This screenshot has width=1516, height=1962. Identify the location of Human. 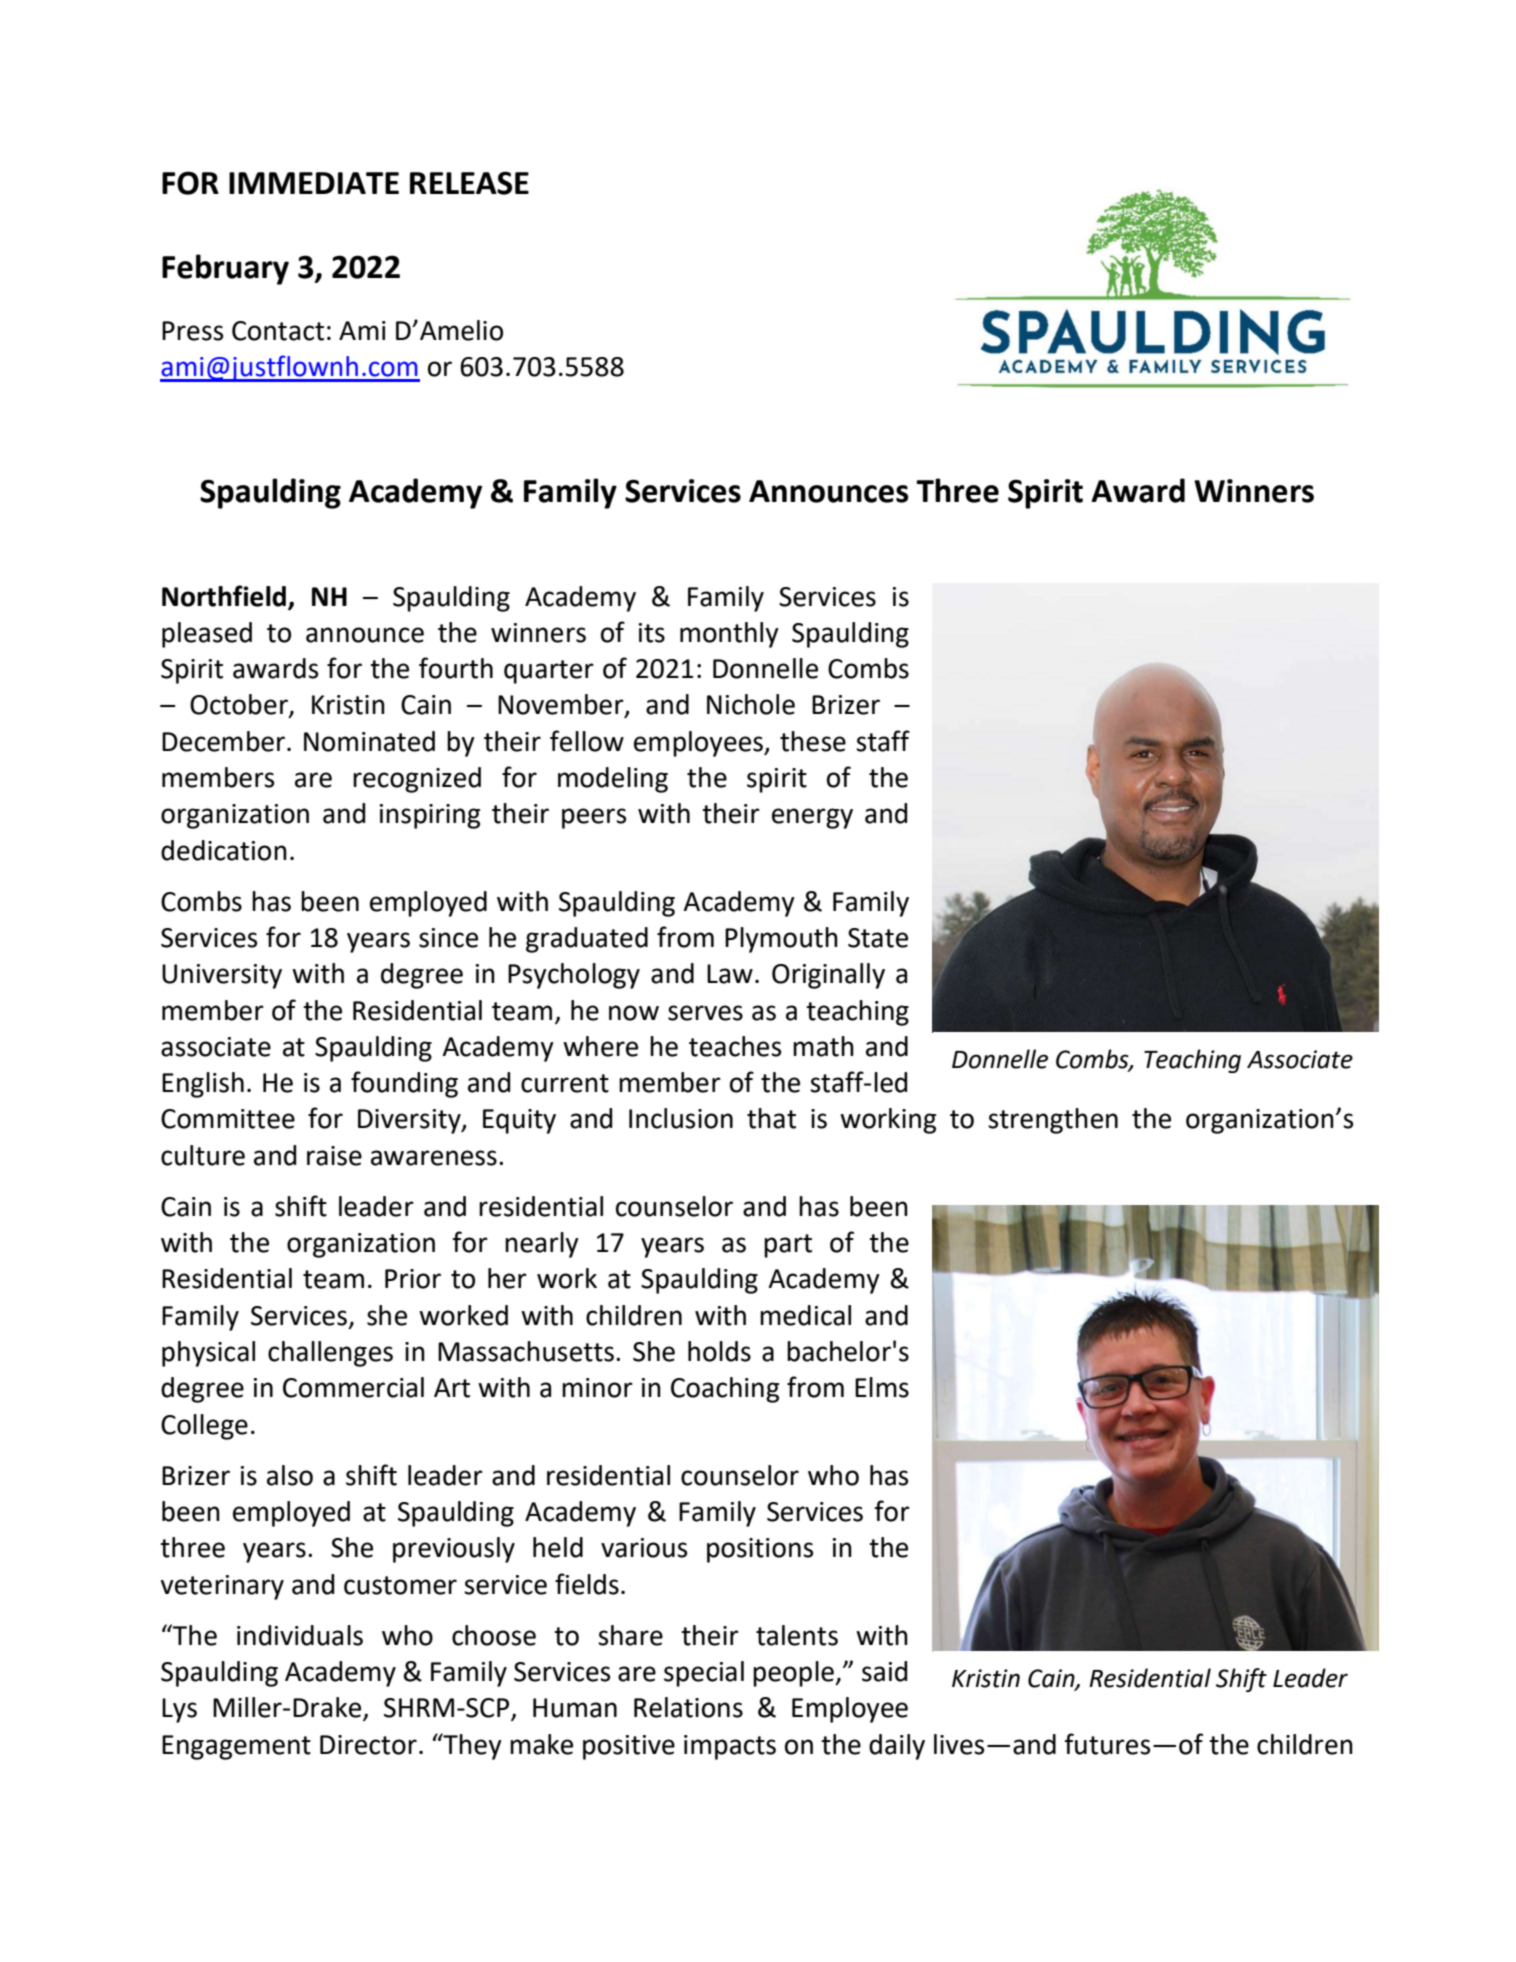
(575, 1708).
